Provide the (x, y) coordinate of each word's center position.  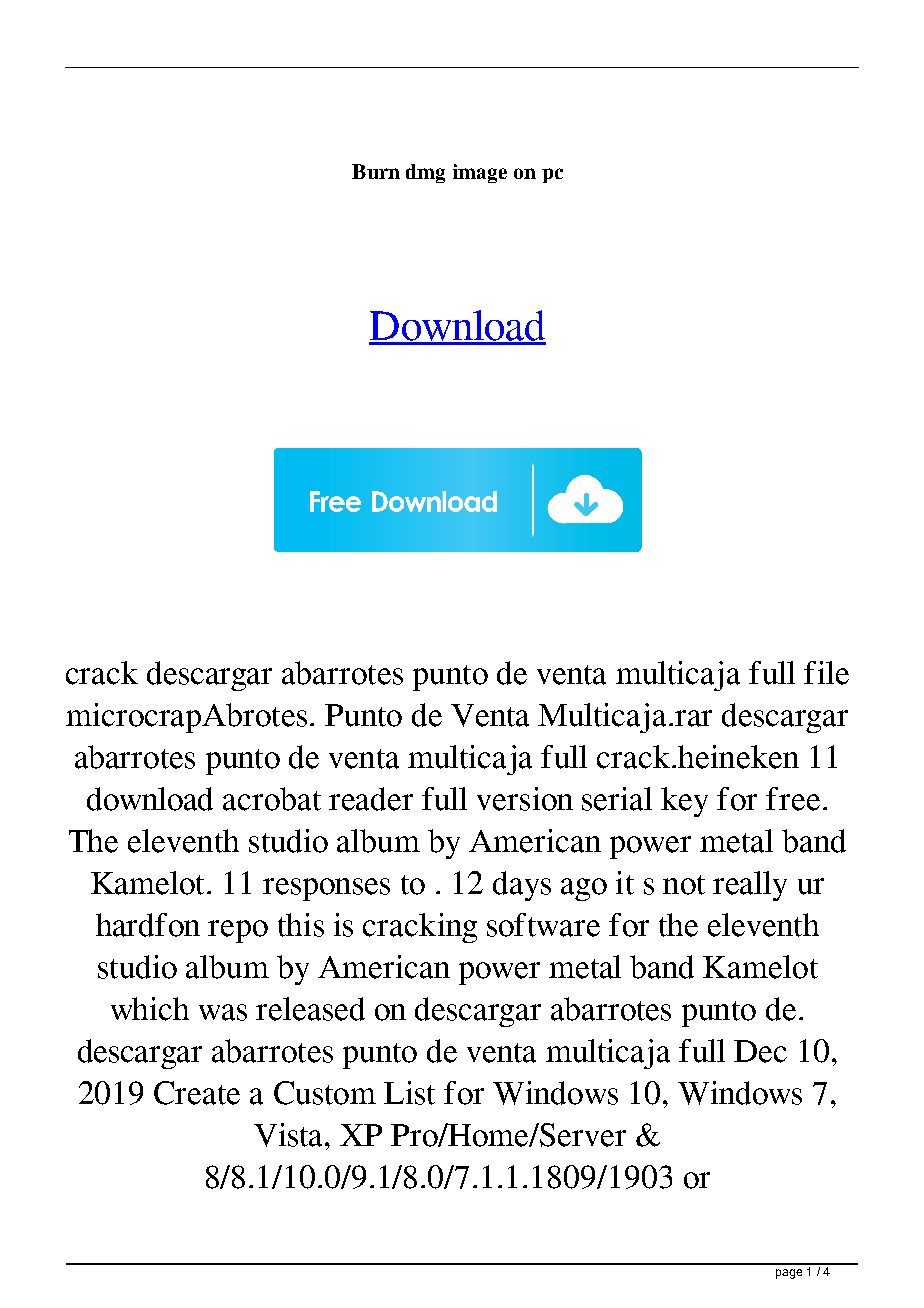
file (826, 673)
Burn (376, 171)
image (480, 173)
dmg (425, 173)
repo (238, 931)
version (525, 799)
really (750, 886)
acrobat (272, 799)
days (522, 886)
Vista (290, 1135)
